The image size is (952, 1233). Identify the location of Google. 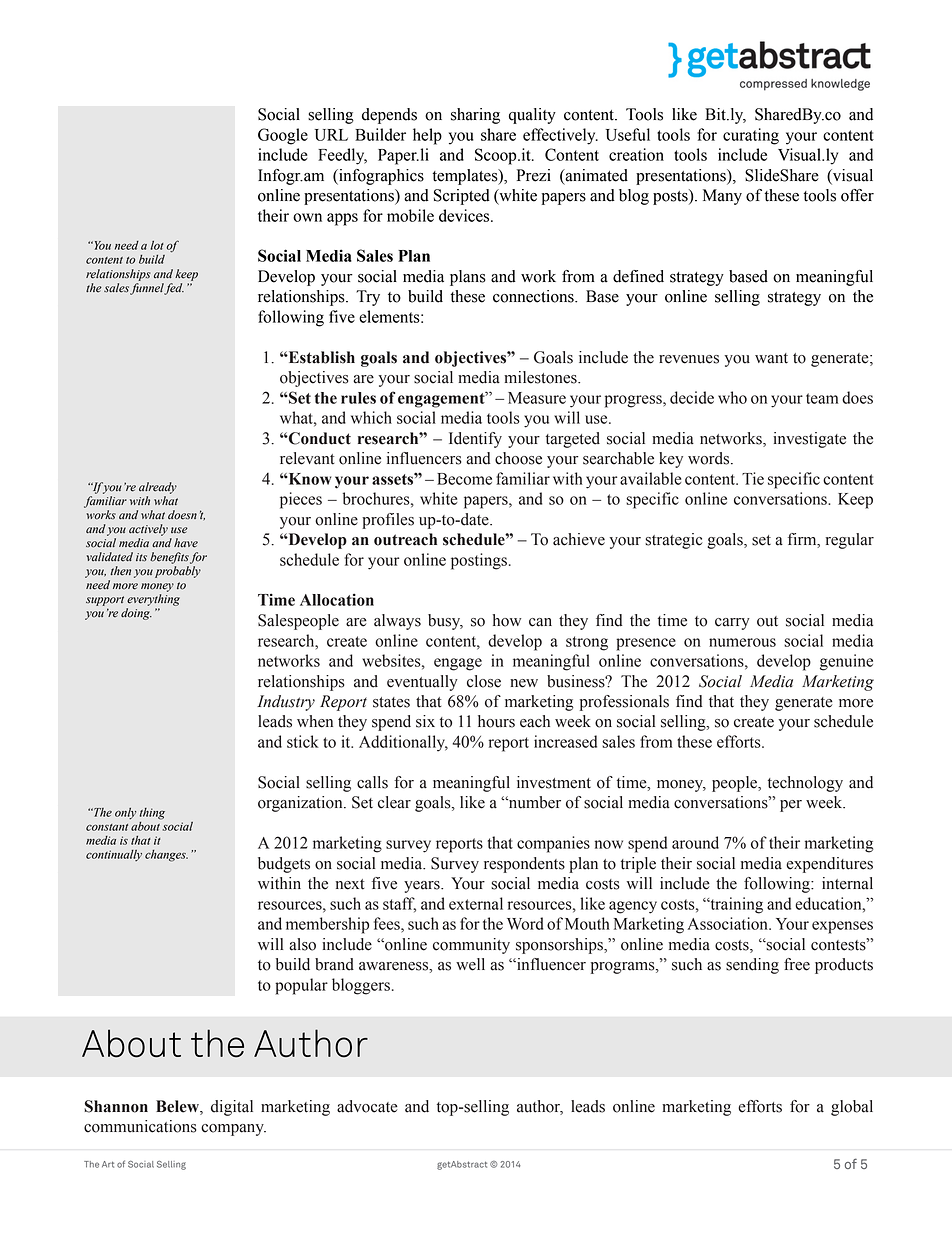
(283, 136).
